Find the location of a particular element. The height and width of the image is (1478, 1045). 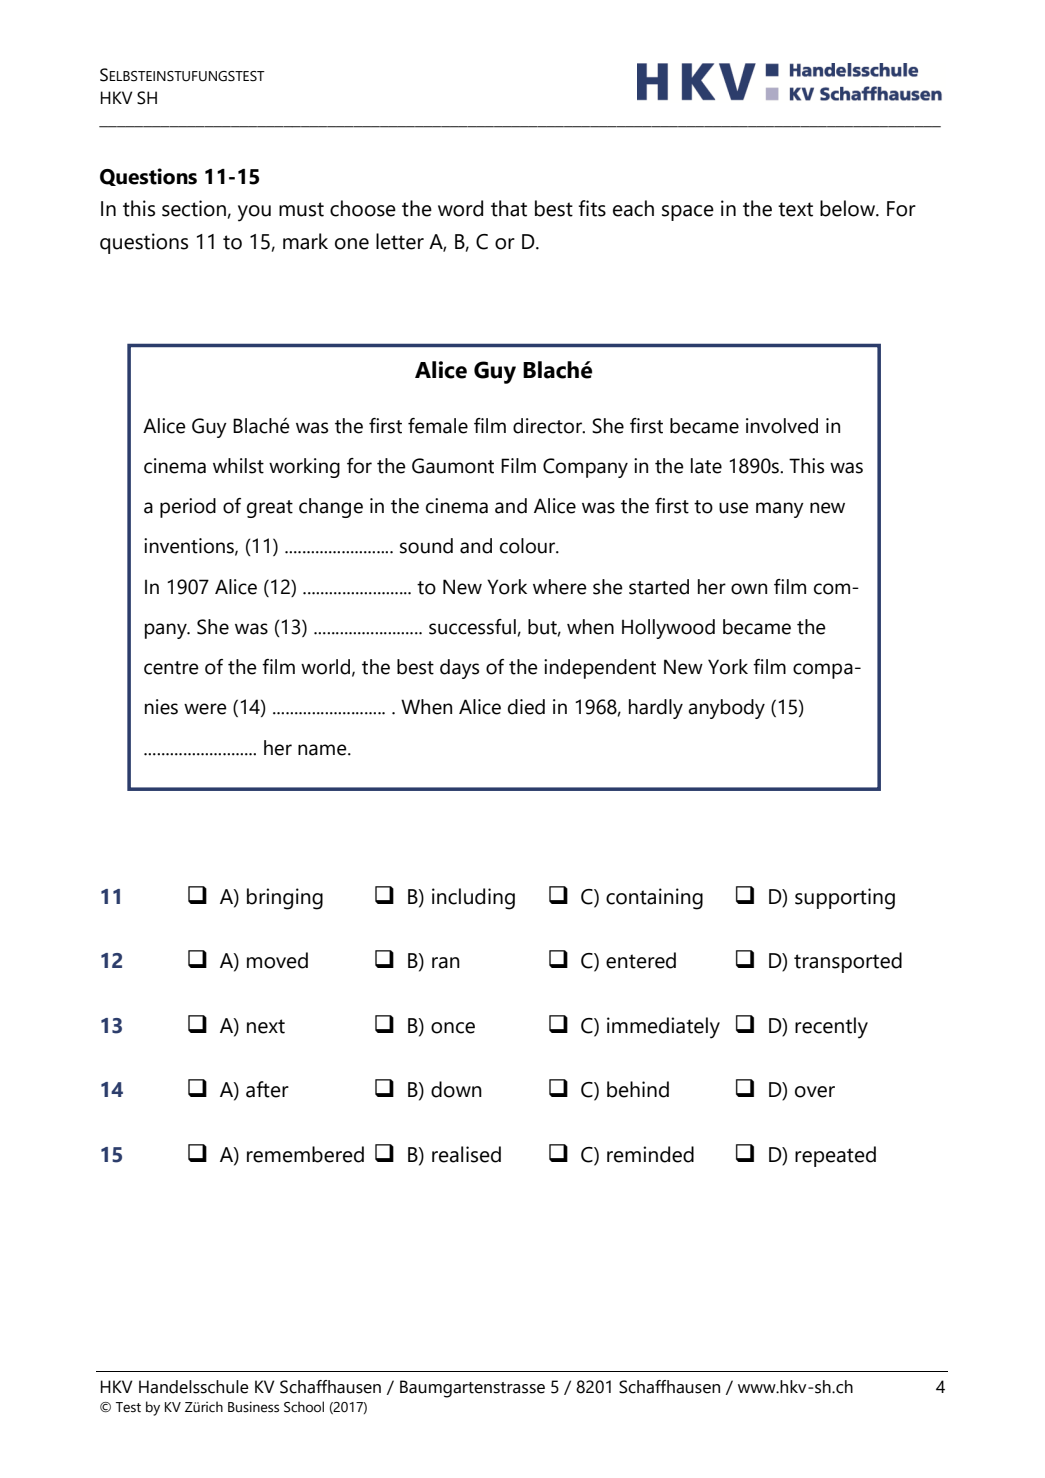

that is located at coordinates (509, 208).
